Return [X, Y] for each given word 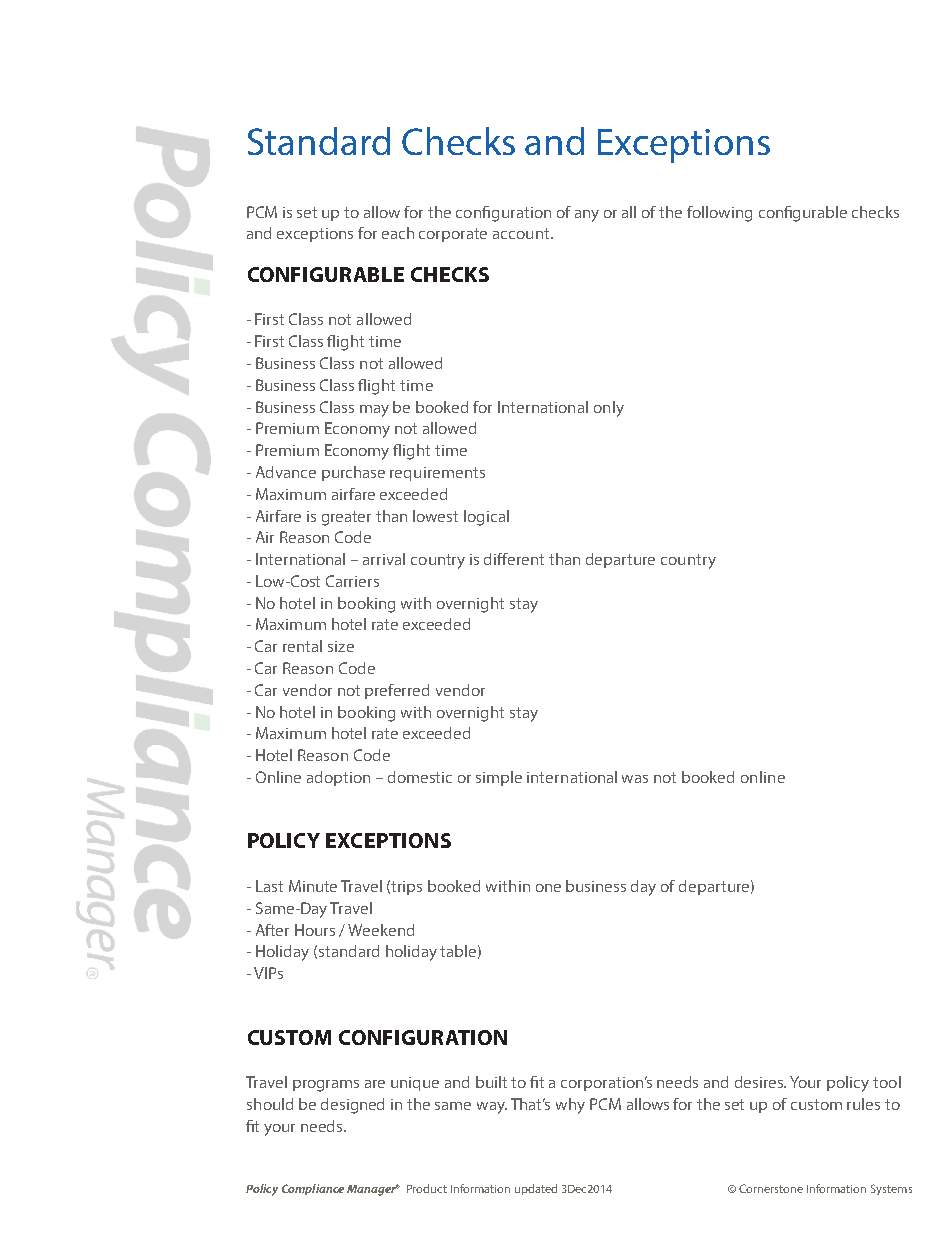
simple [499, 778]
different [514, 559]
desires [760, 1082]
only [609, 409]
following [719, 214]
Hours [315, 930]
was [635, 779]
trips [406, 888]
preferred [397, 691]
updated [536, 1189]
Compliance [313, 1189]
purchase [353, 473]
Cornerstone [771, 1188]
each [398, 233]
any [587, 216]
